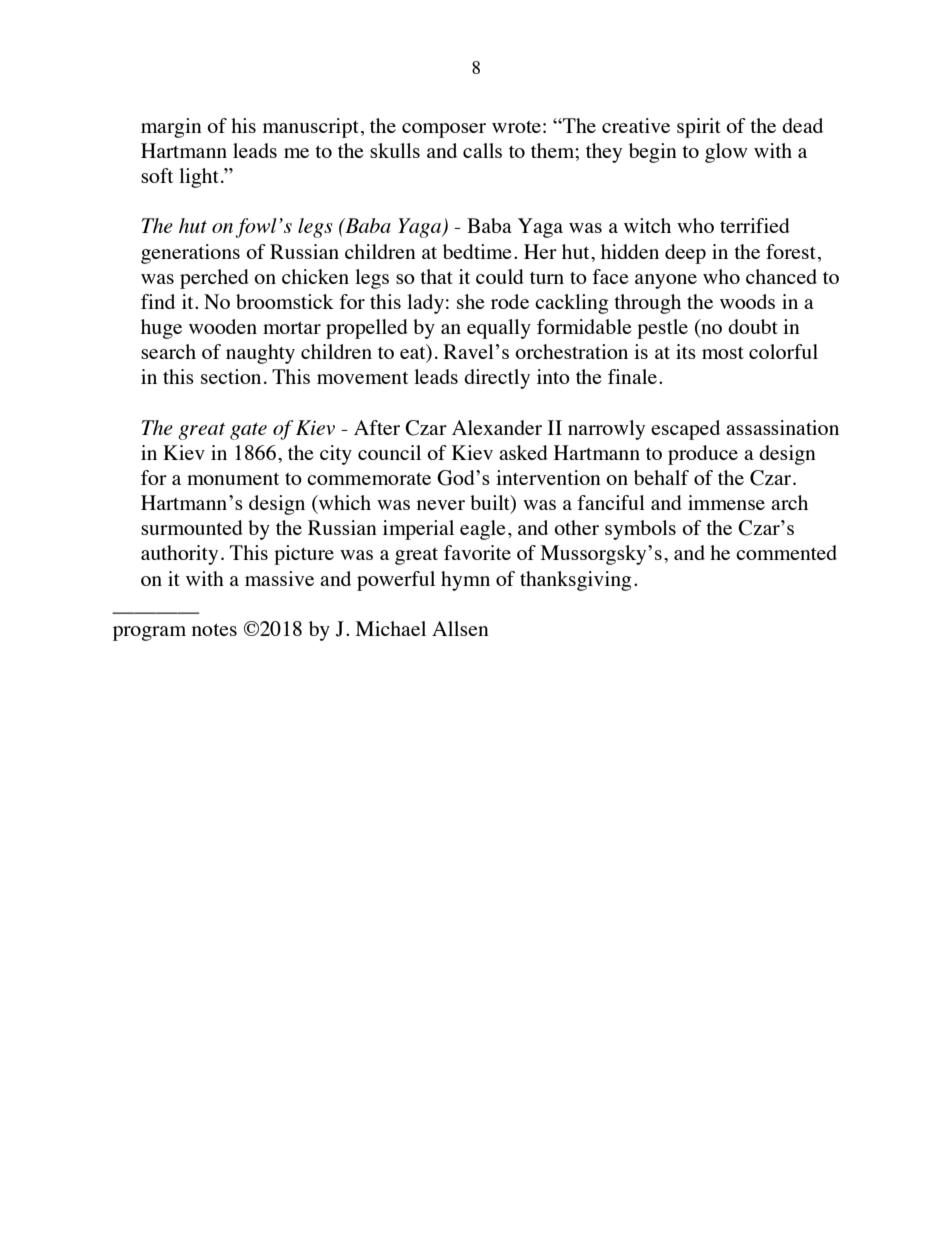 Image resolution: width=952 pixels, height=1233 pixels. Describe the element at coordinates (726, 153) in the document. I see `glow` at that location.
